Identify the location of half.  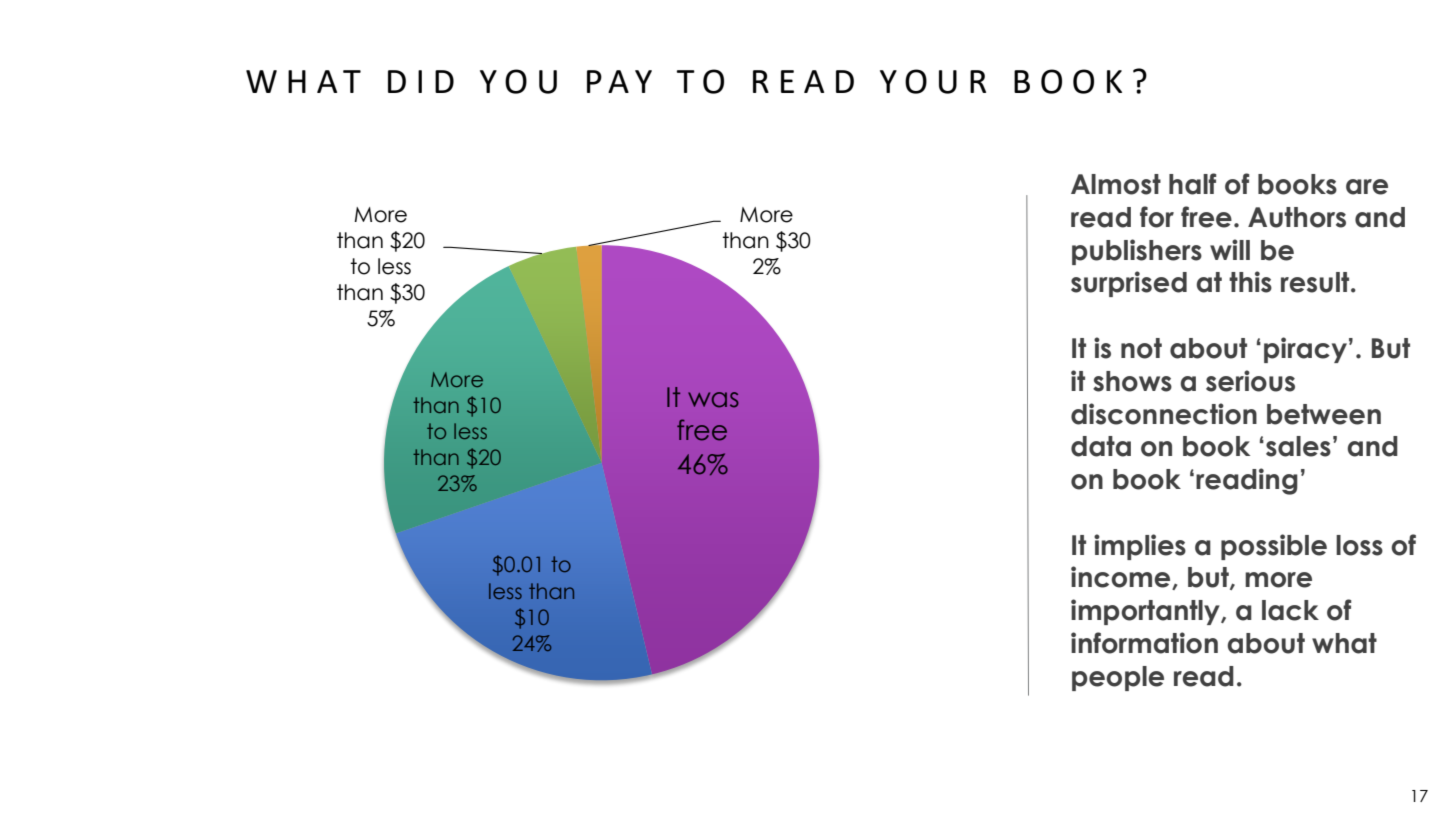
(1192, 184).
